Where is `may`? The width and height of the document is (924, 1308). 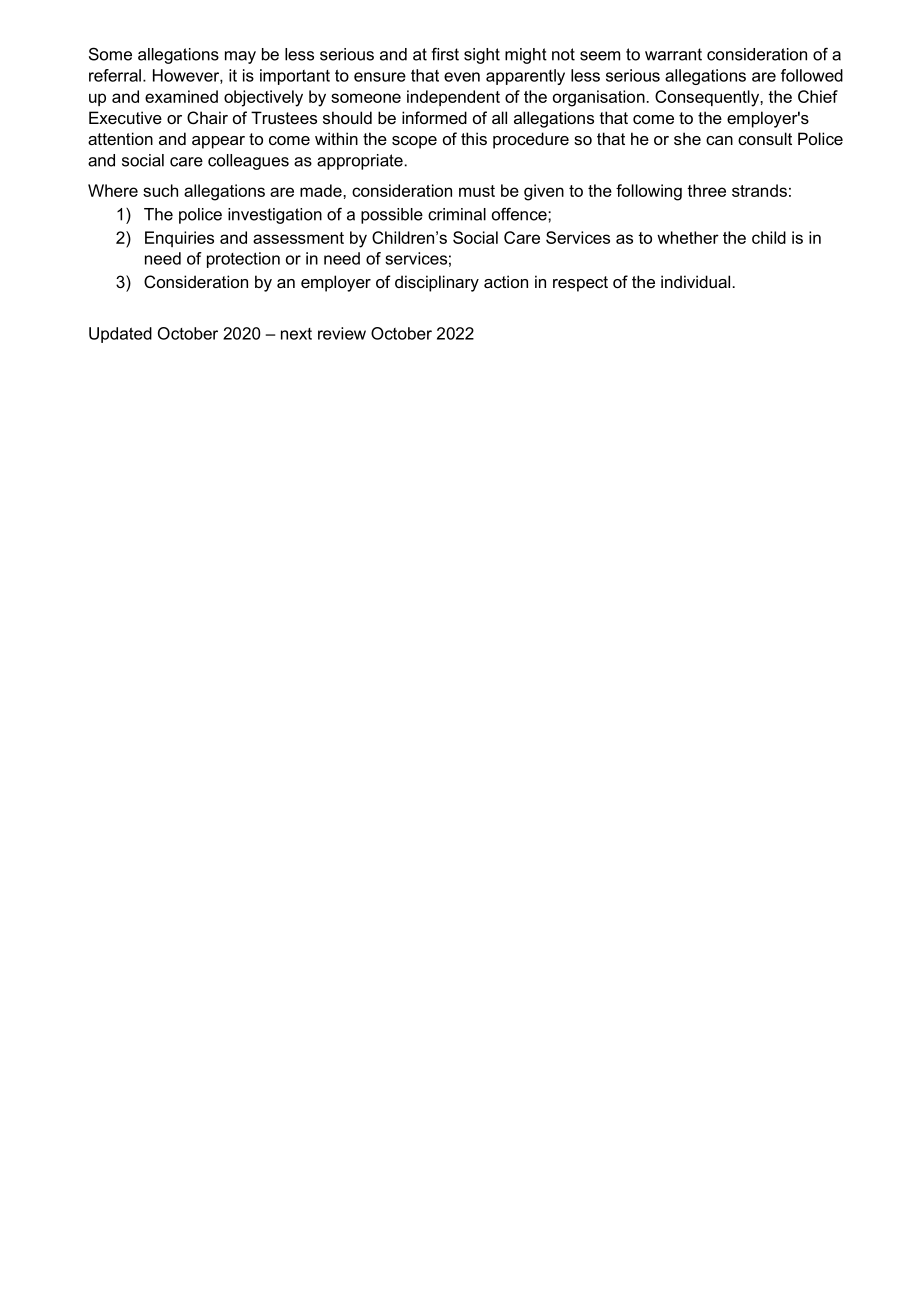
may is located at coordinates (240, 57).
